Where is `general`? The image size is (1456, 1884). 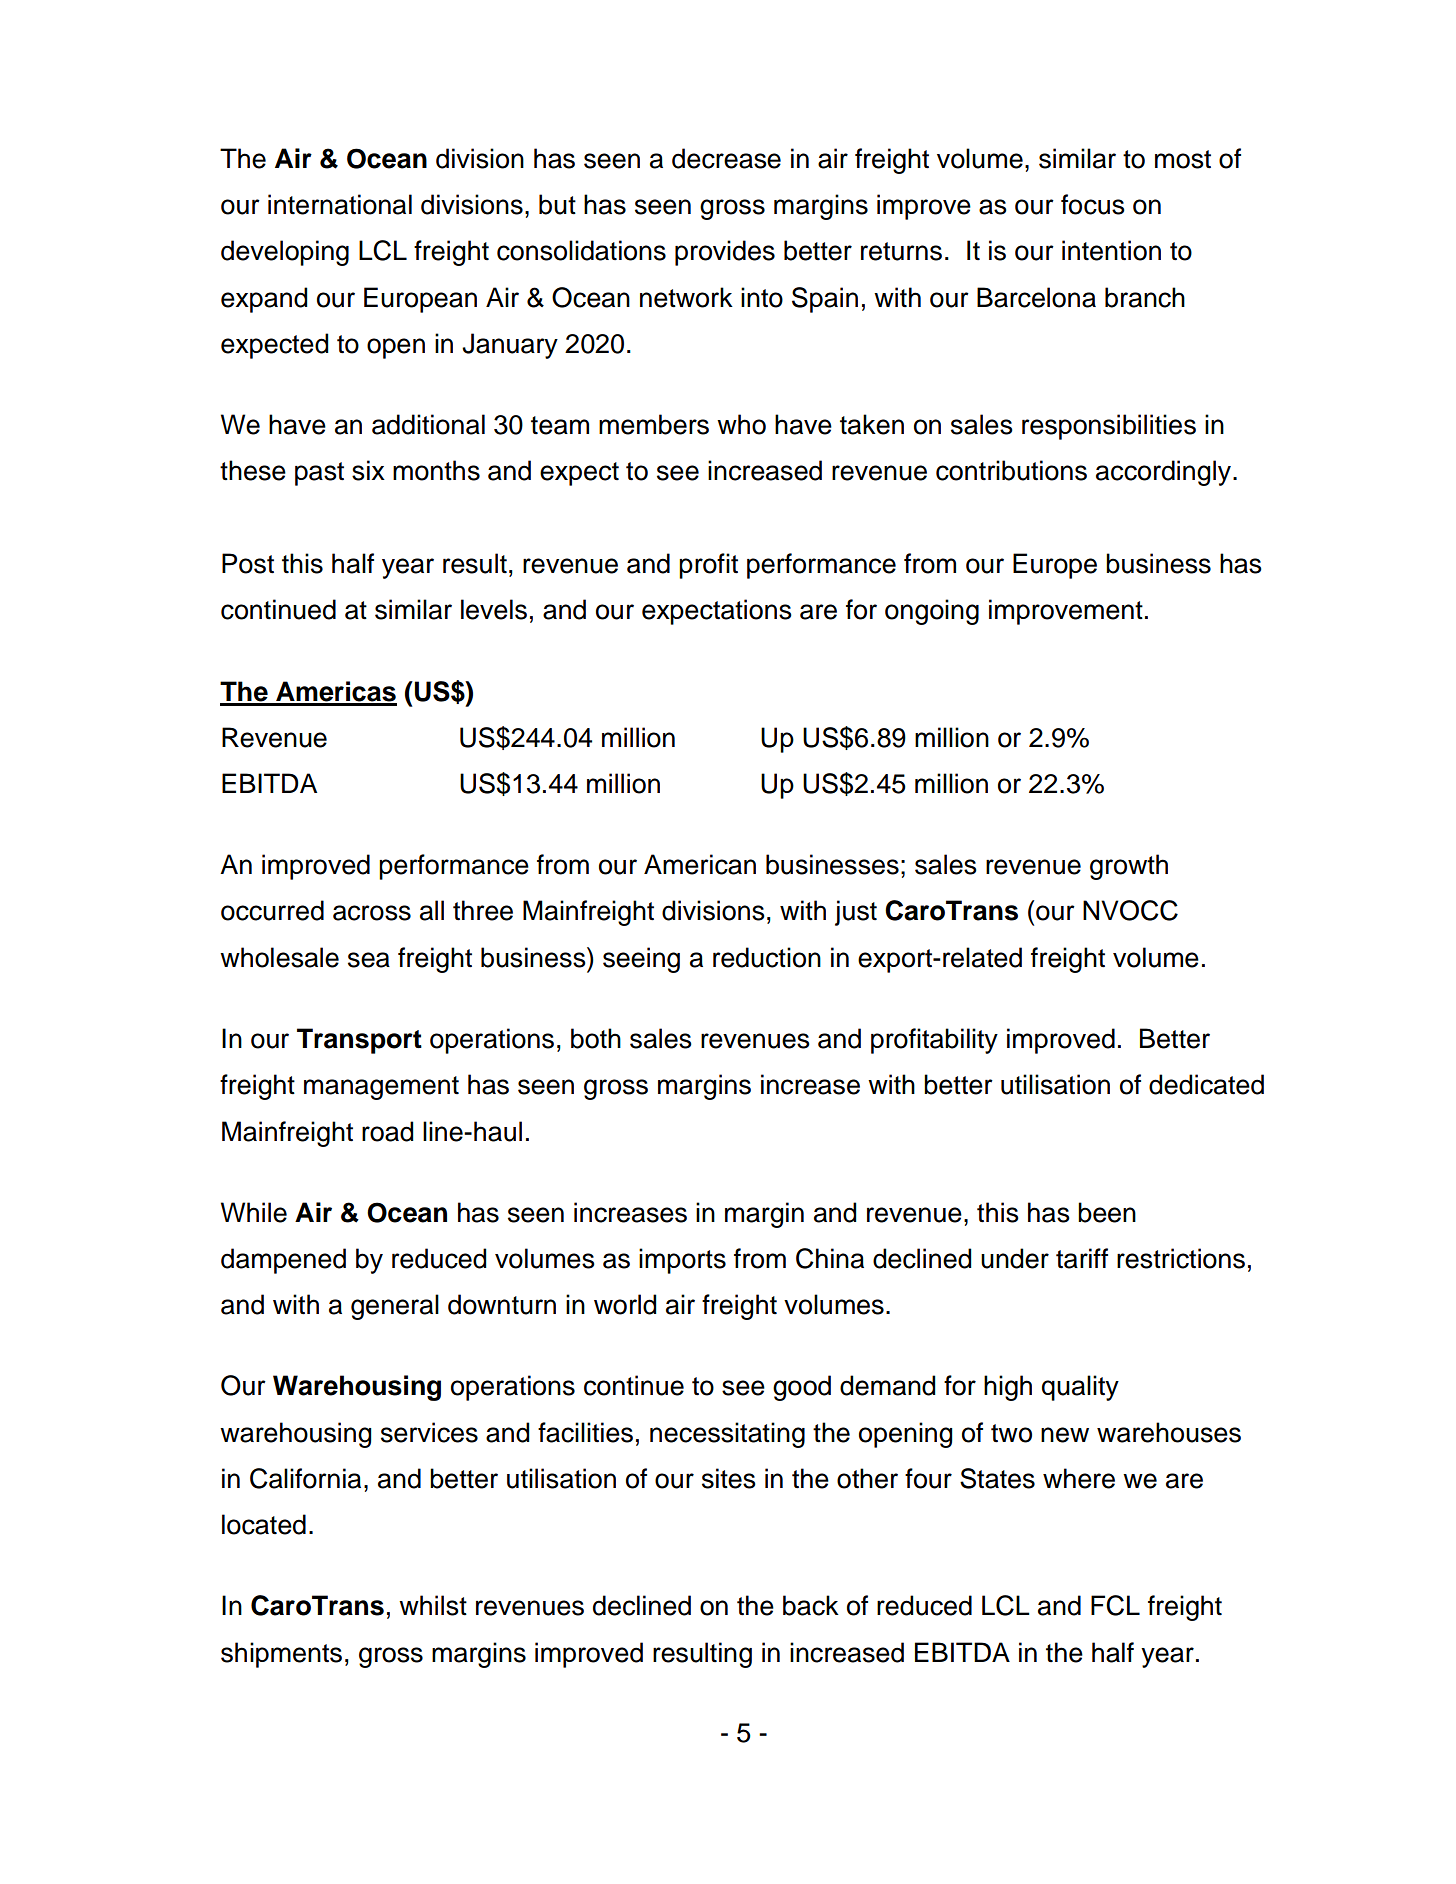
general is located at coordinates (395, 1307).
